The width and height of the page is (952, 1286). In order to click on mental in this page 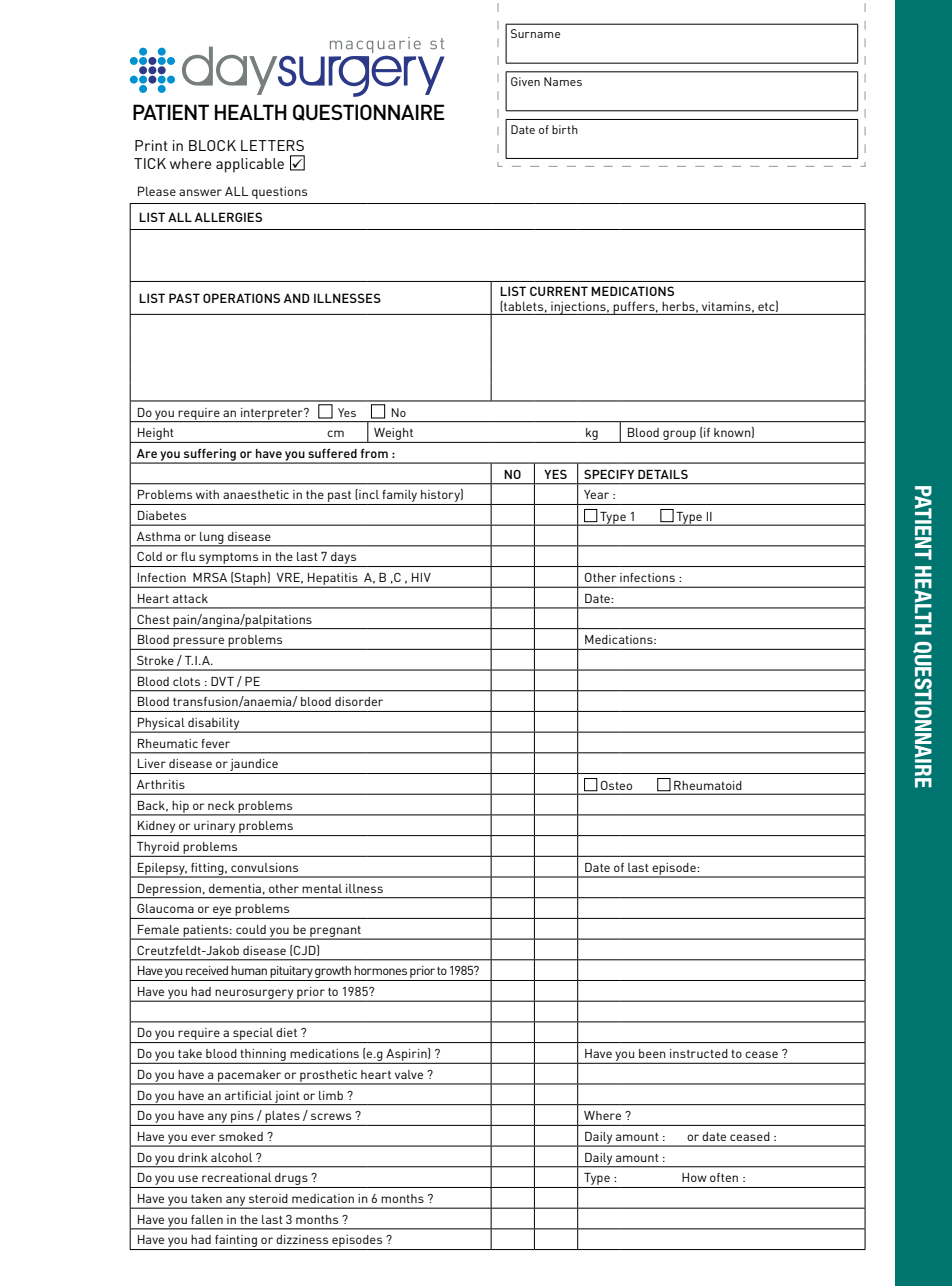, I will do `click(322, 888)`.
